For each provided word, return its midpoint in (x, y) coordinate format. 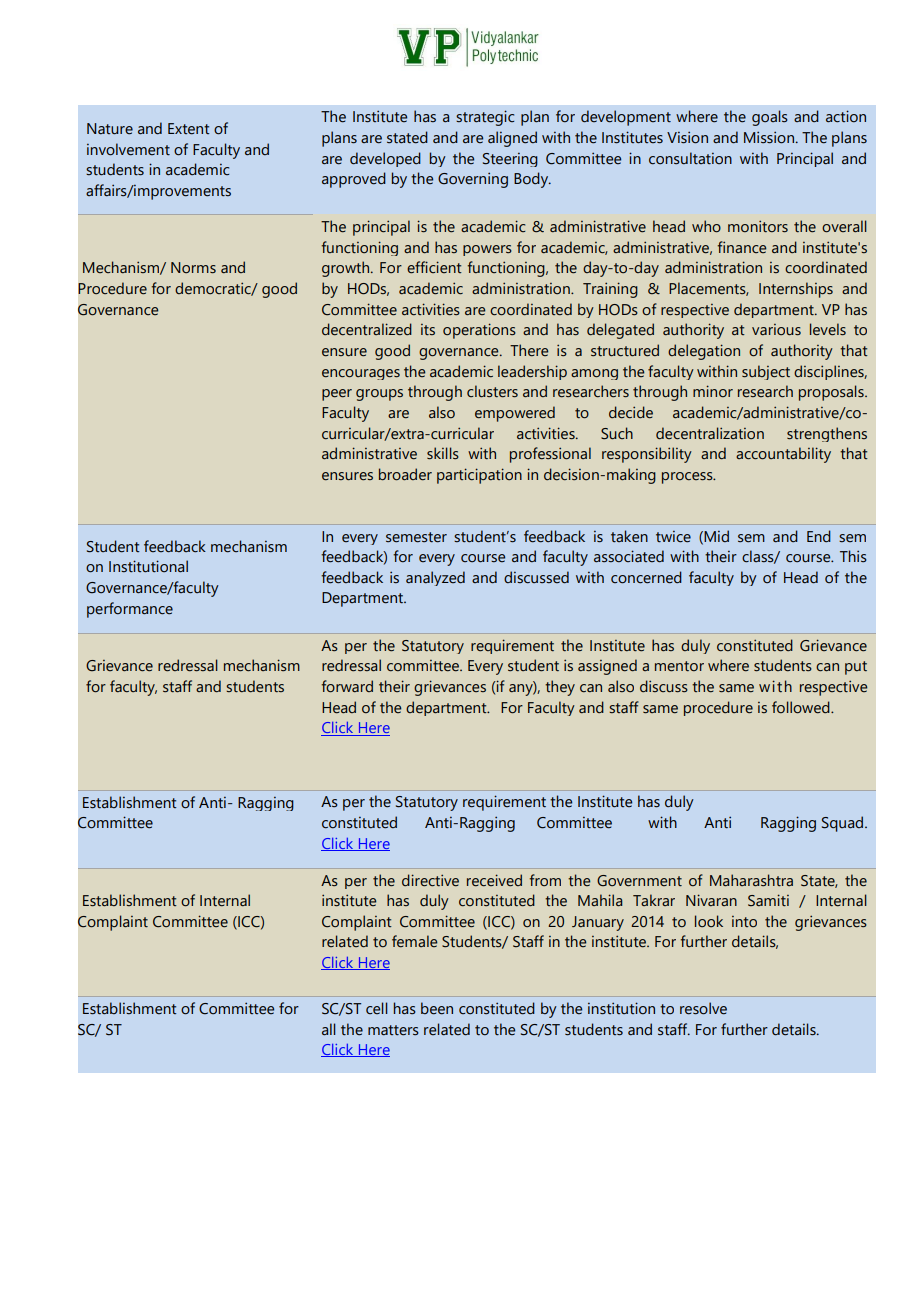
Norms (193, 268)
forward (347, 686)
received (494, 880)
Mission (770, 137)
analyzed (435, 578)
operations (479, 331)
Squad (844, 824)
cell (377, 1008)
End (819, 536)
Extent (189, 129)
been (437, 1008)
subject (766, 372)
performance (130, 610)
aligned (512, 139)
